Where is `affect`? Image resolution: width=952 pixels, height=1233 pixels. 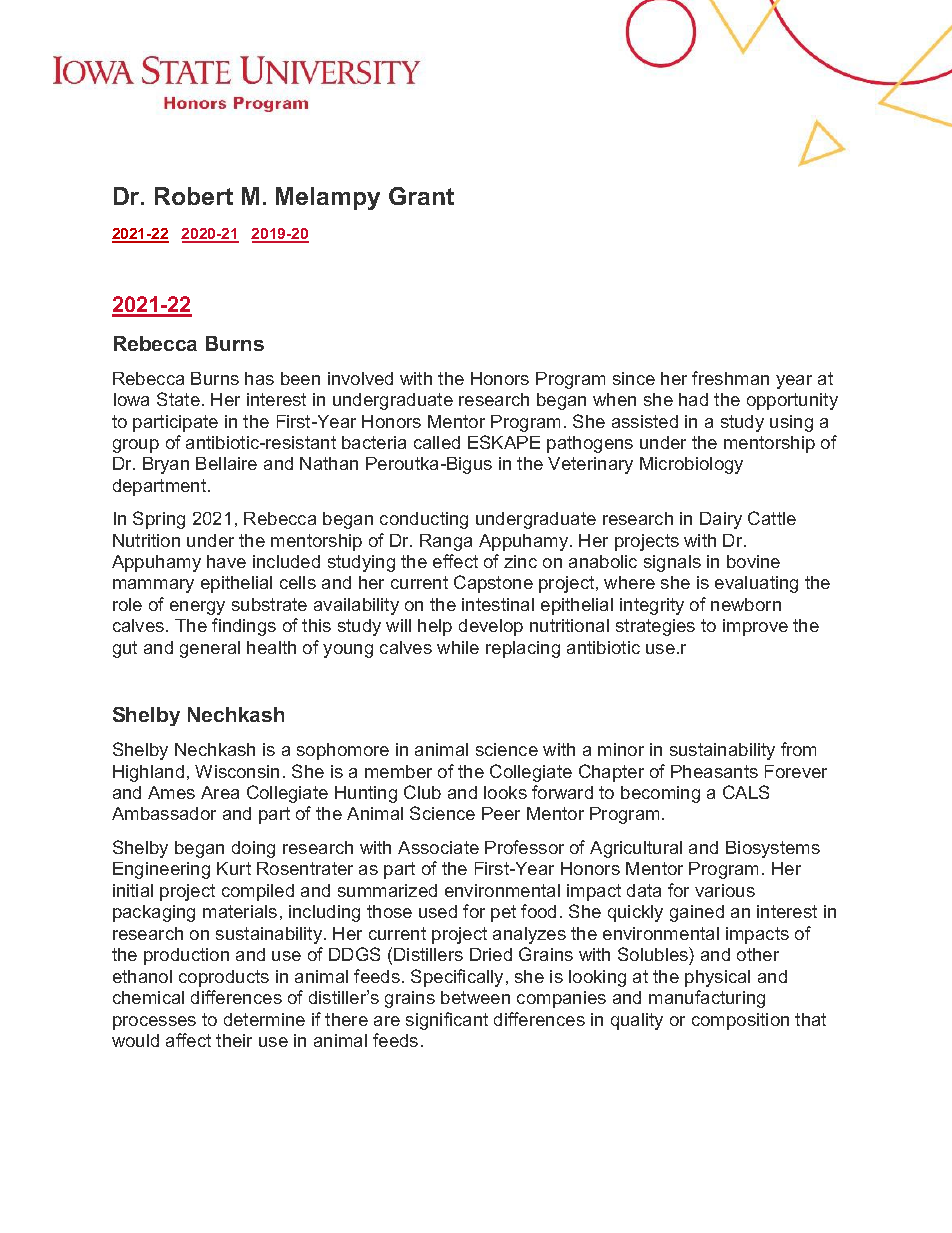
affect is located at coordinates (188, 1040).
